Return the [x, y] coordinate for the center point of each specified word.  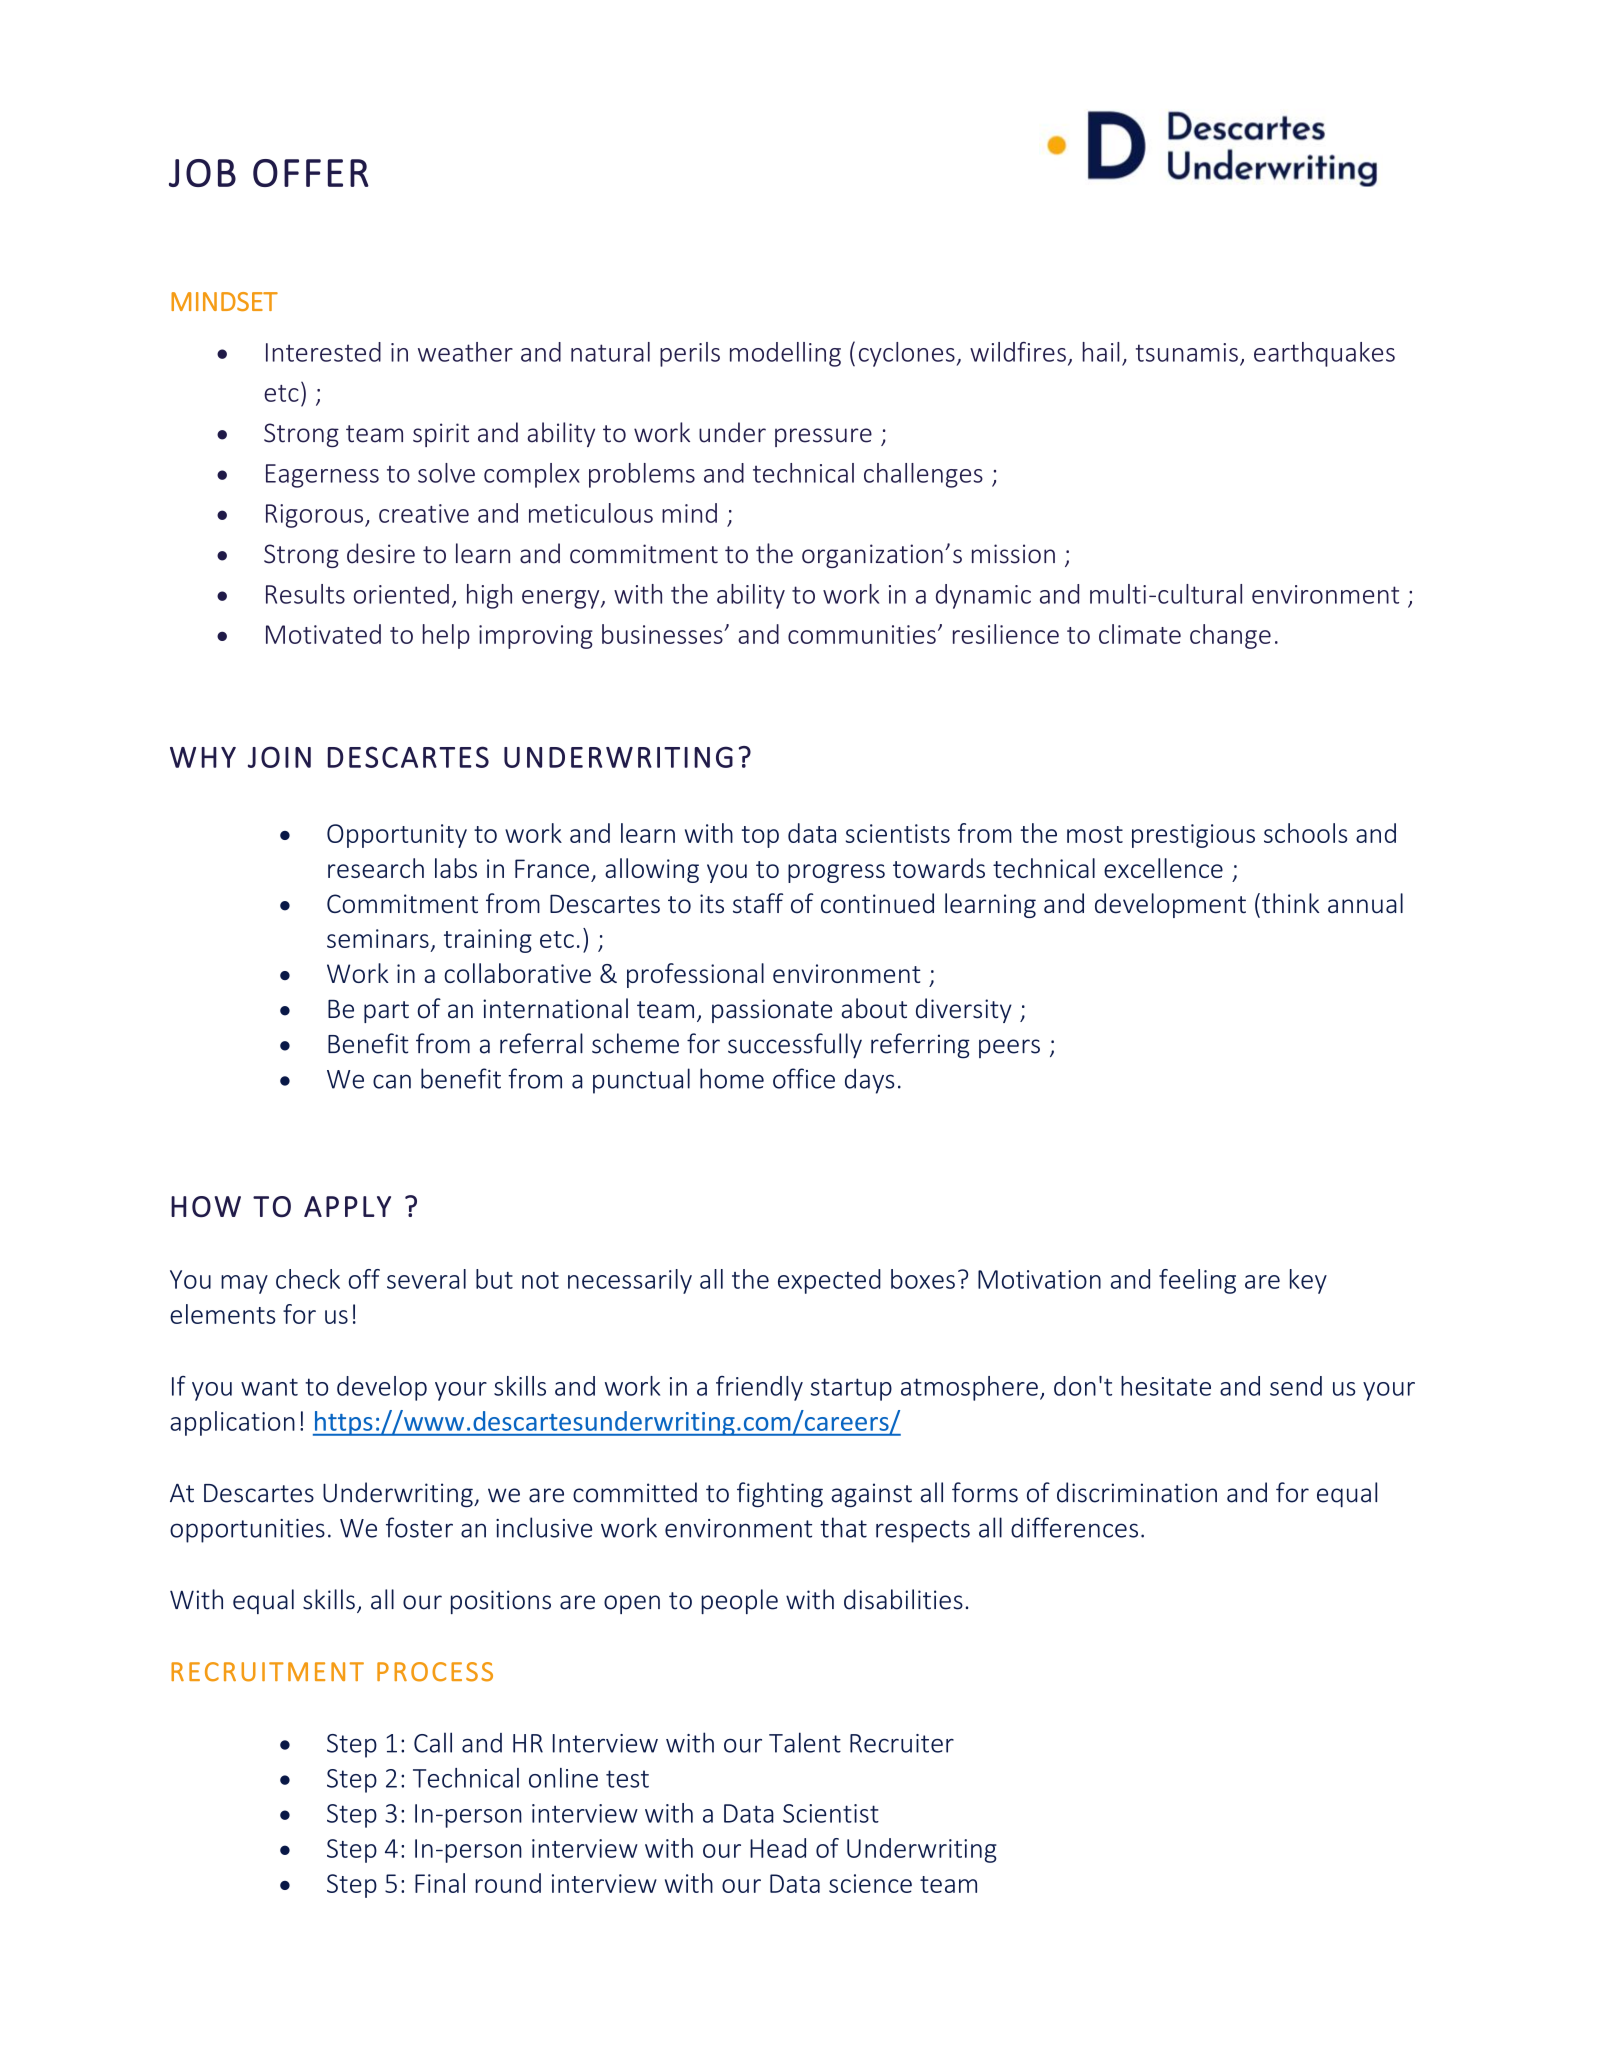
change [1230, 636]
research [376, 868]
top [760, 837]
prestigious [1193, 836]
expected [829, 1281]
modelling [785, 354]
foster [419, 1527]
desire [381, 553]
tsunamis [1187, 352]
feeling [1197, 1281]
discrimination [1137, 1492]
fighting [780, 1495]
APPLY [347, 1206]
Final [440, 1883]
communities [862, 634]
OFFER [311, 173]
